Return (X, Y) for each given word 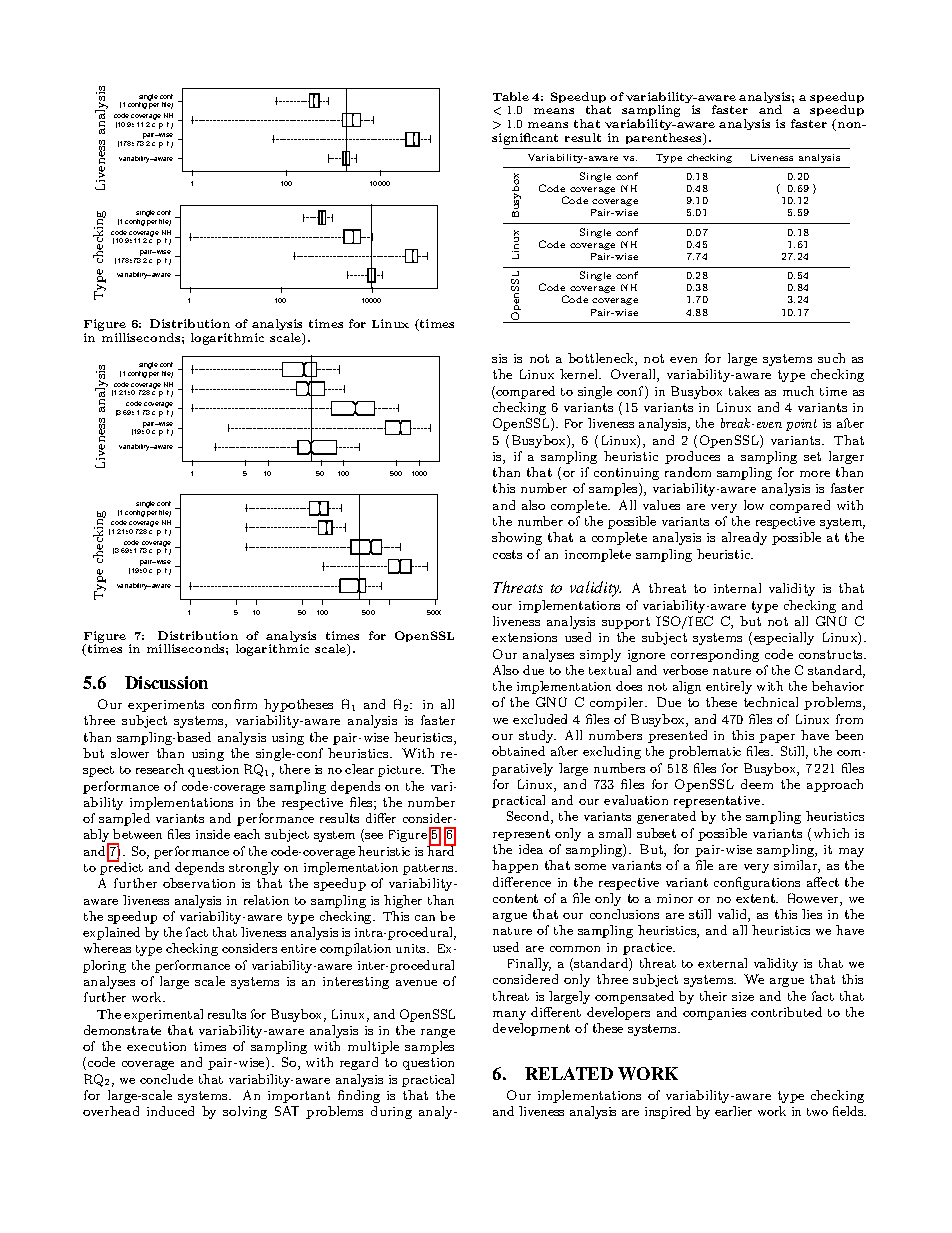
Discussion (166, 682)
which (831, 833)
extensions (524, 637)
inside (213, 834)
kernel (580, 374)
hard (441, 850)
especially (784, 638)
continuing (626, 474)
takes (744, 391)
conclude (166, 1079)
